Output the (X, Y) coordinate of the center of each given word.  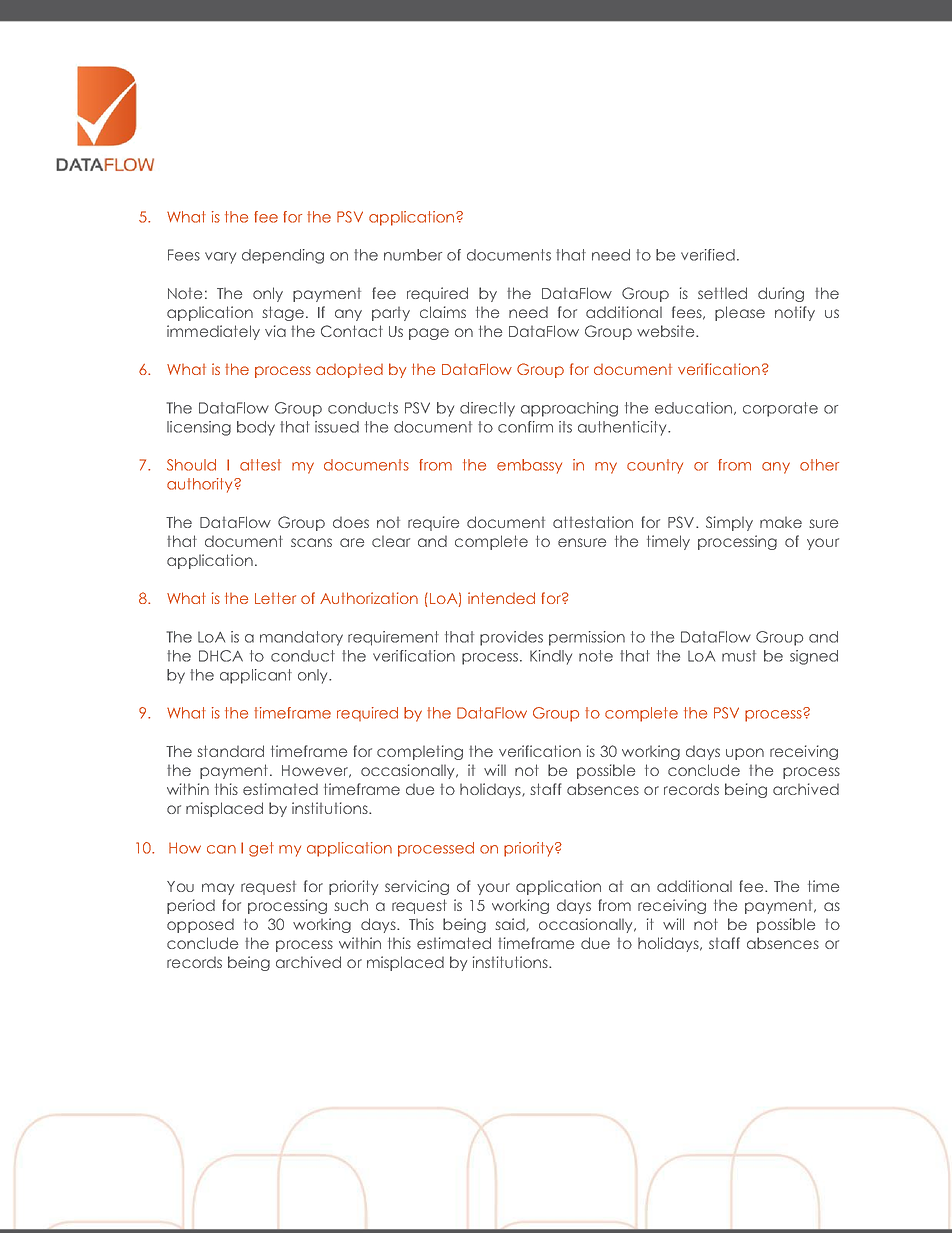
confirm (525, 427)
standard (230, 751)
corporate (780, 409)
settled (722, 293)
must (739, 656)
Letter (275, 598)
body (256, 428)
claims (443, 312)
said (511, 925)
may (218, 889)
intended (501, 598)
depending (283, 256)
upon (745, 754)
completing (420, 752)
